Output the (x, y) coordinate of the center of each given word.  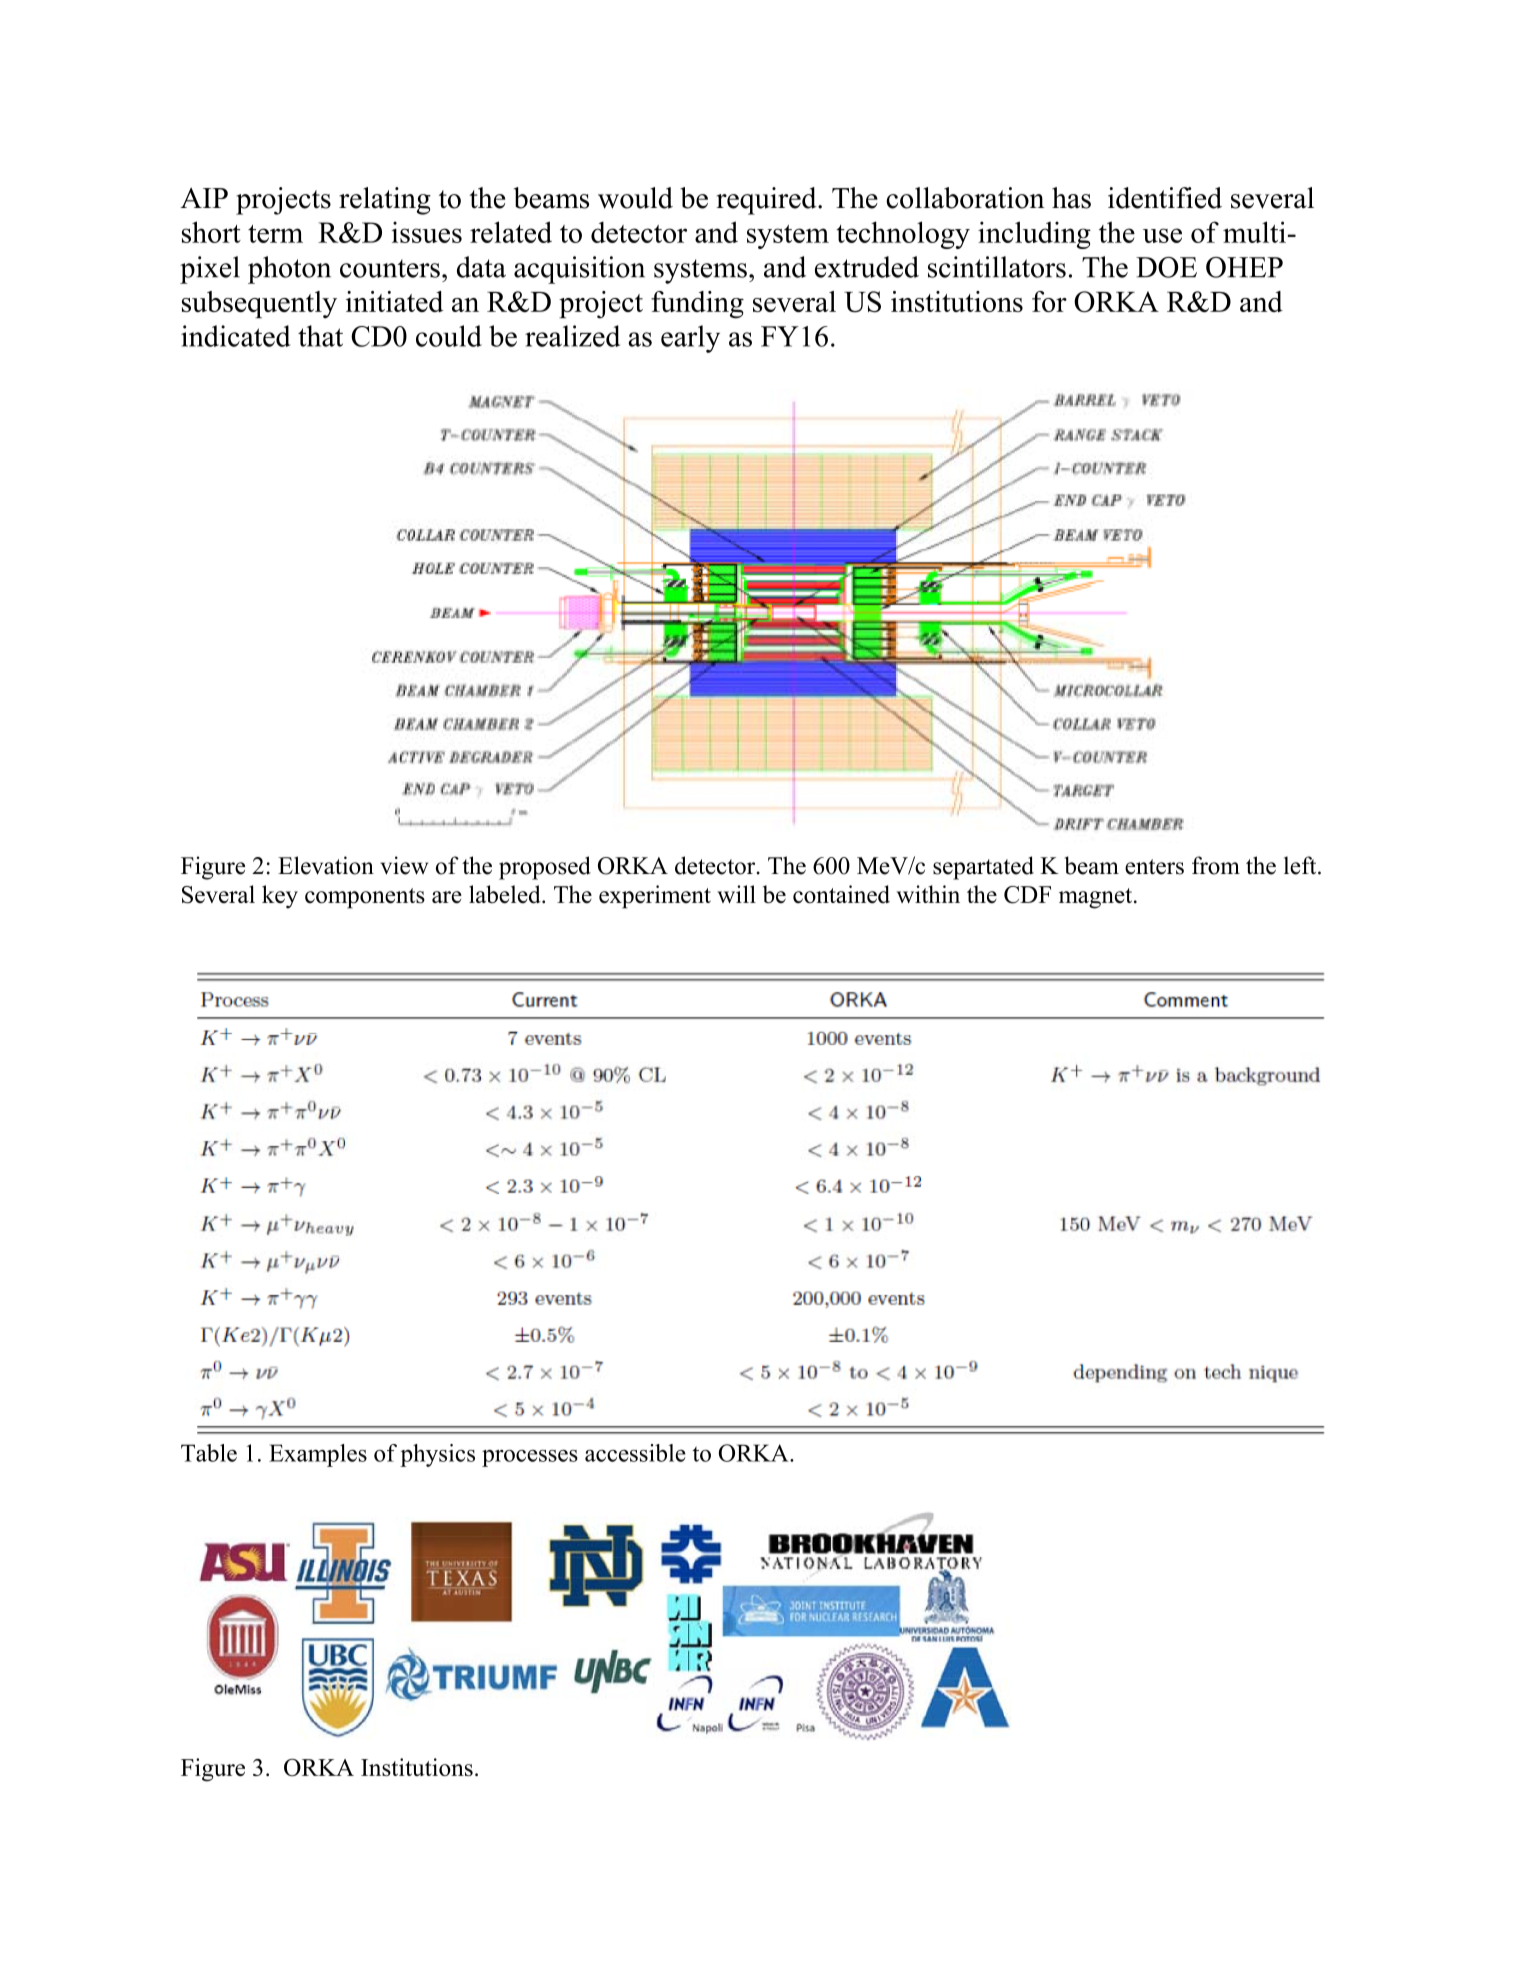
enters (1154, 867)
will (736, 894)
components (365, 898)
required (767, 201)
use (1162, 235)
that (320, 336)
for (1049, 301)
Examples (318, 1455)
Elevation (326, 865)
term (275, 234)
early (690, 339)
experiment (655, 897)
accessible (635, 1453)
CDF (1027, 895)
